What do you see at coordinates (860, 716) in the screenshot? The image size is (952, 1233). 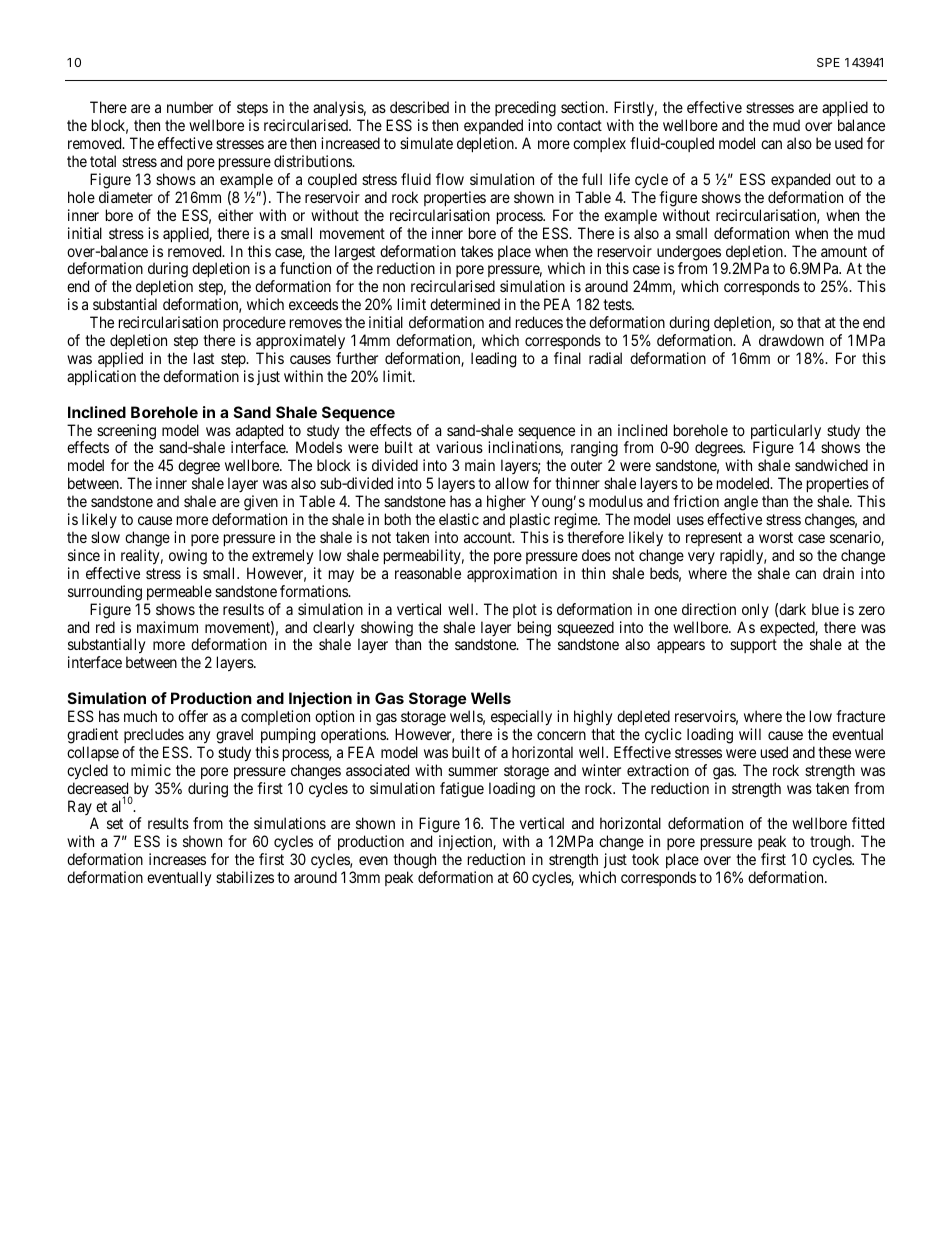 I see `fracture` at bounding box center [860, 716].
